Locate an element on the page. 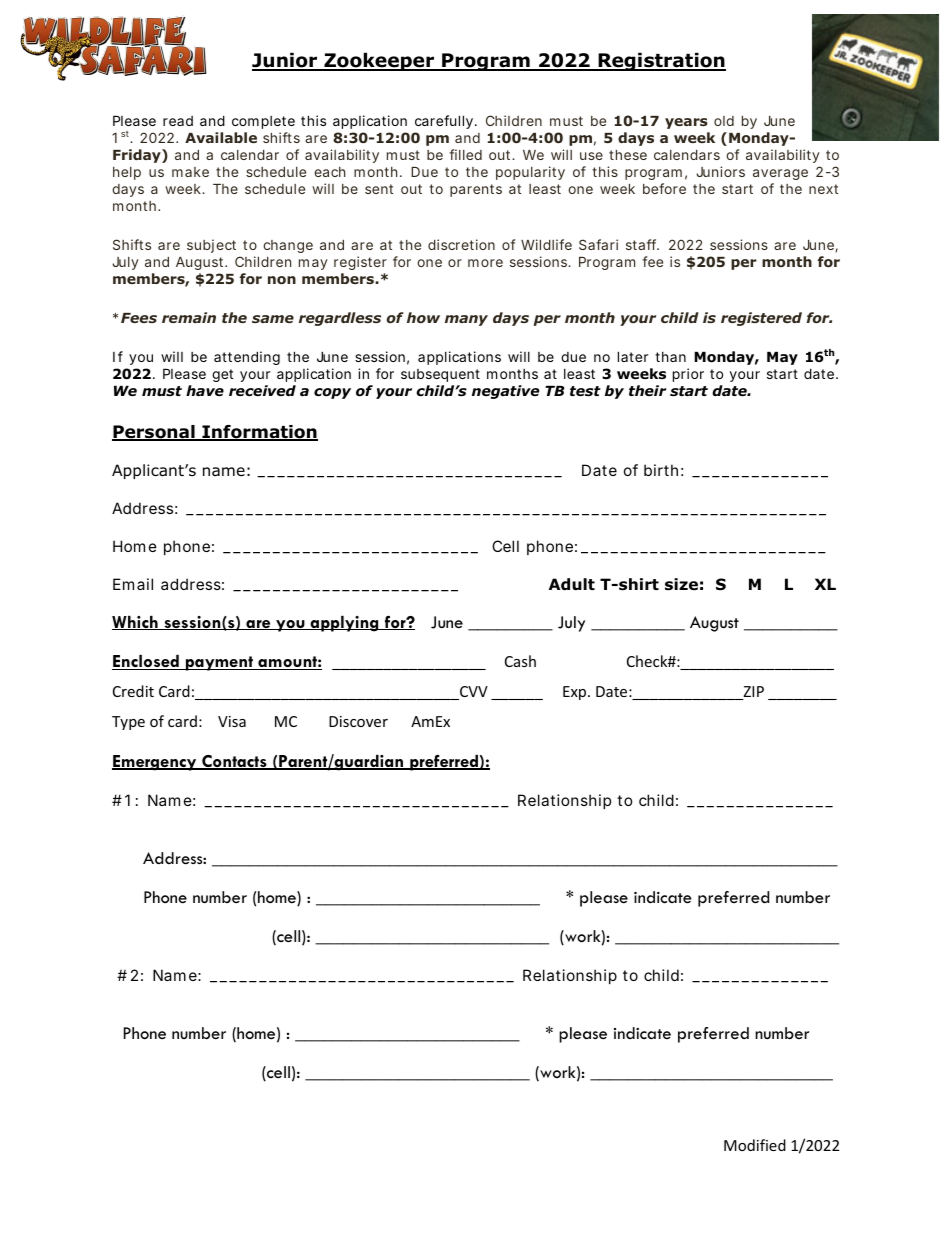  Modified is located at coordinates (755, 1145).
